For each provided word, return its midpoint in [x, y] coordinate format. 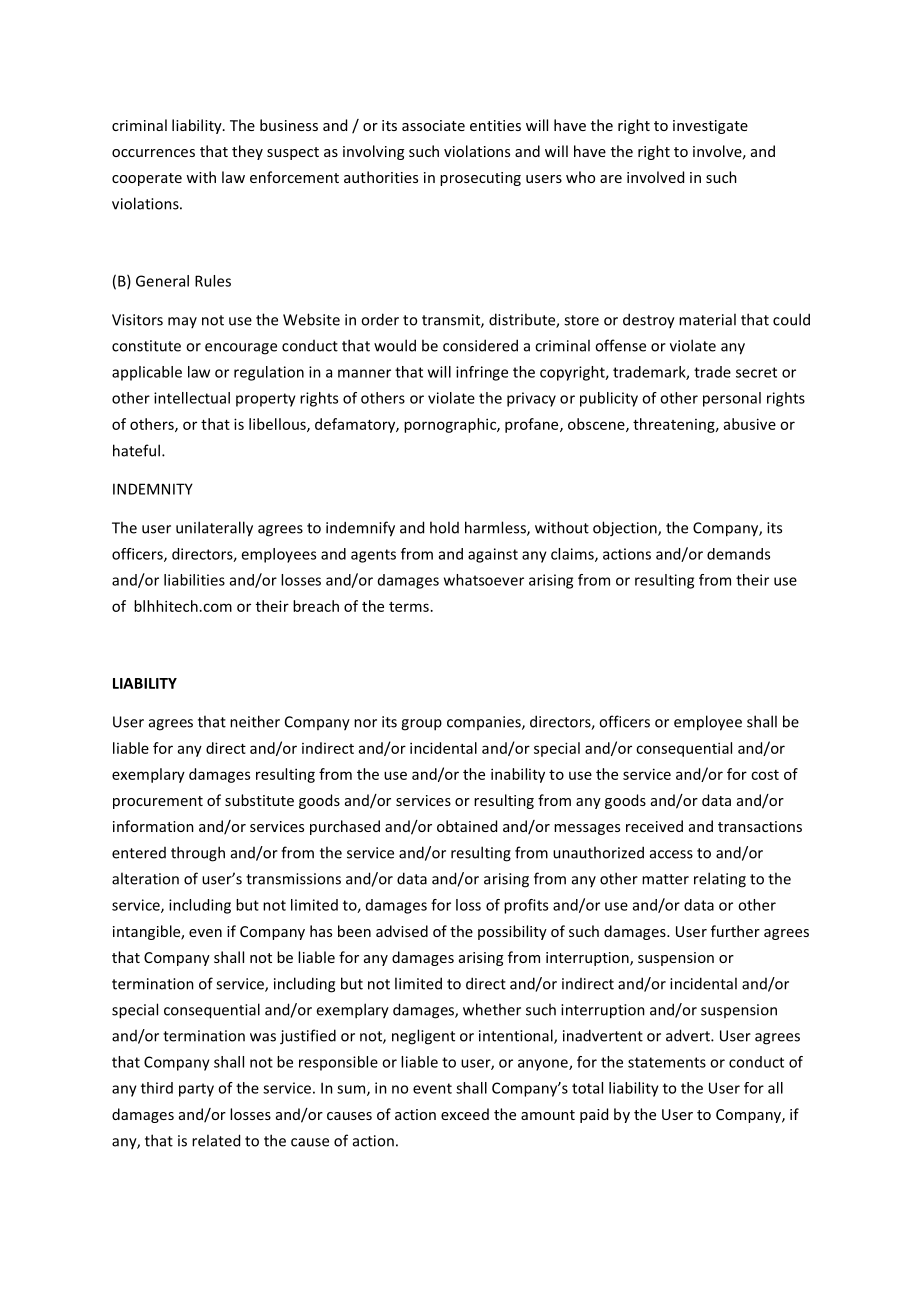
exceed [465, 1114]
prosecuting [480, 179]
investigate [710, 127]
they [247, 152]
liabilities [194, 580]
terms [409, 607]
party [196, 1090]
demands [738, 554]
